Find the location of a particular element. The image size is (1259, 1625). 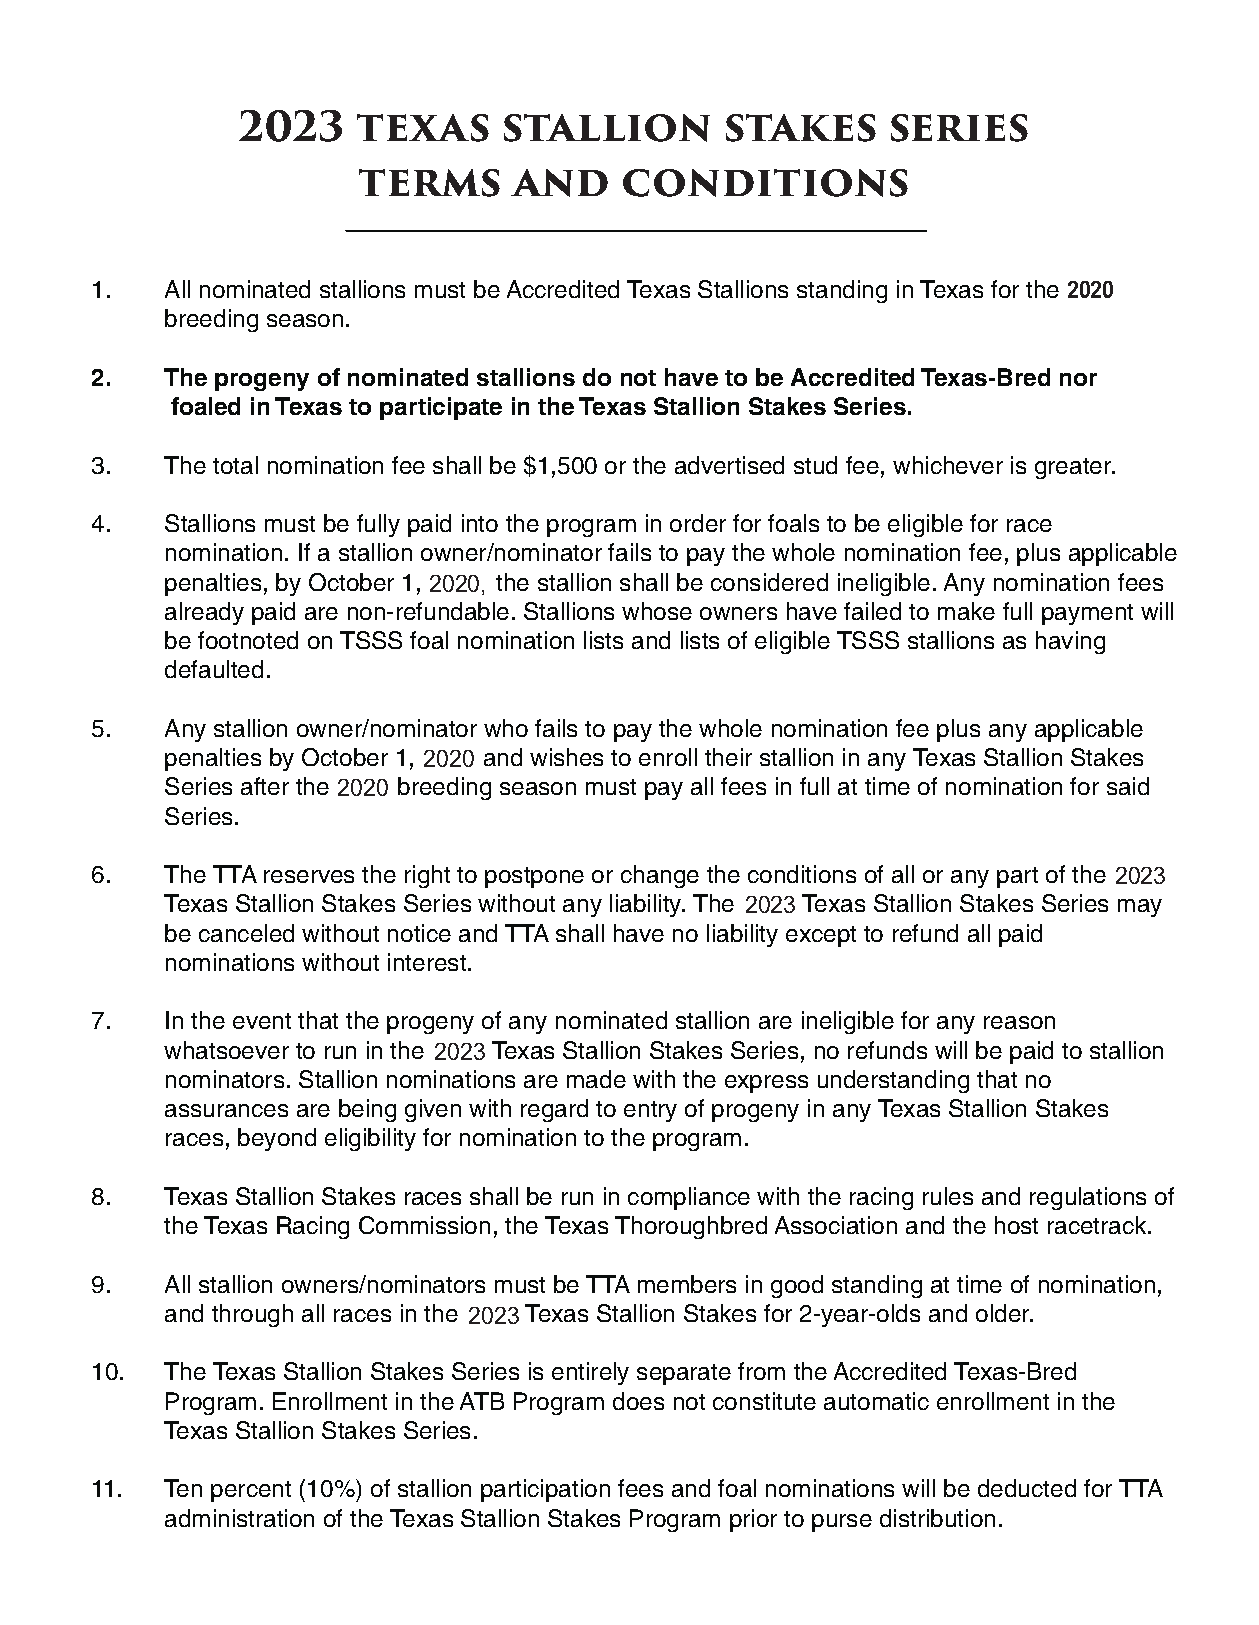

nor is located at coordinates (1078, 379).
